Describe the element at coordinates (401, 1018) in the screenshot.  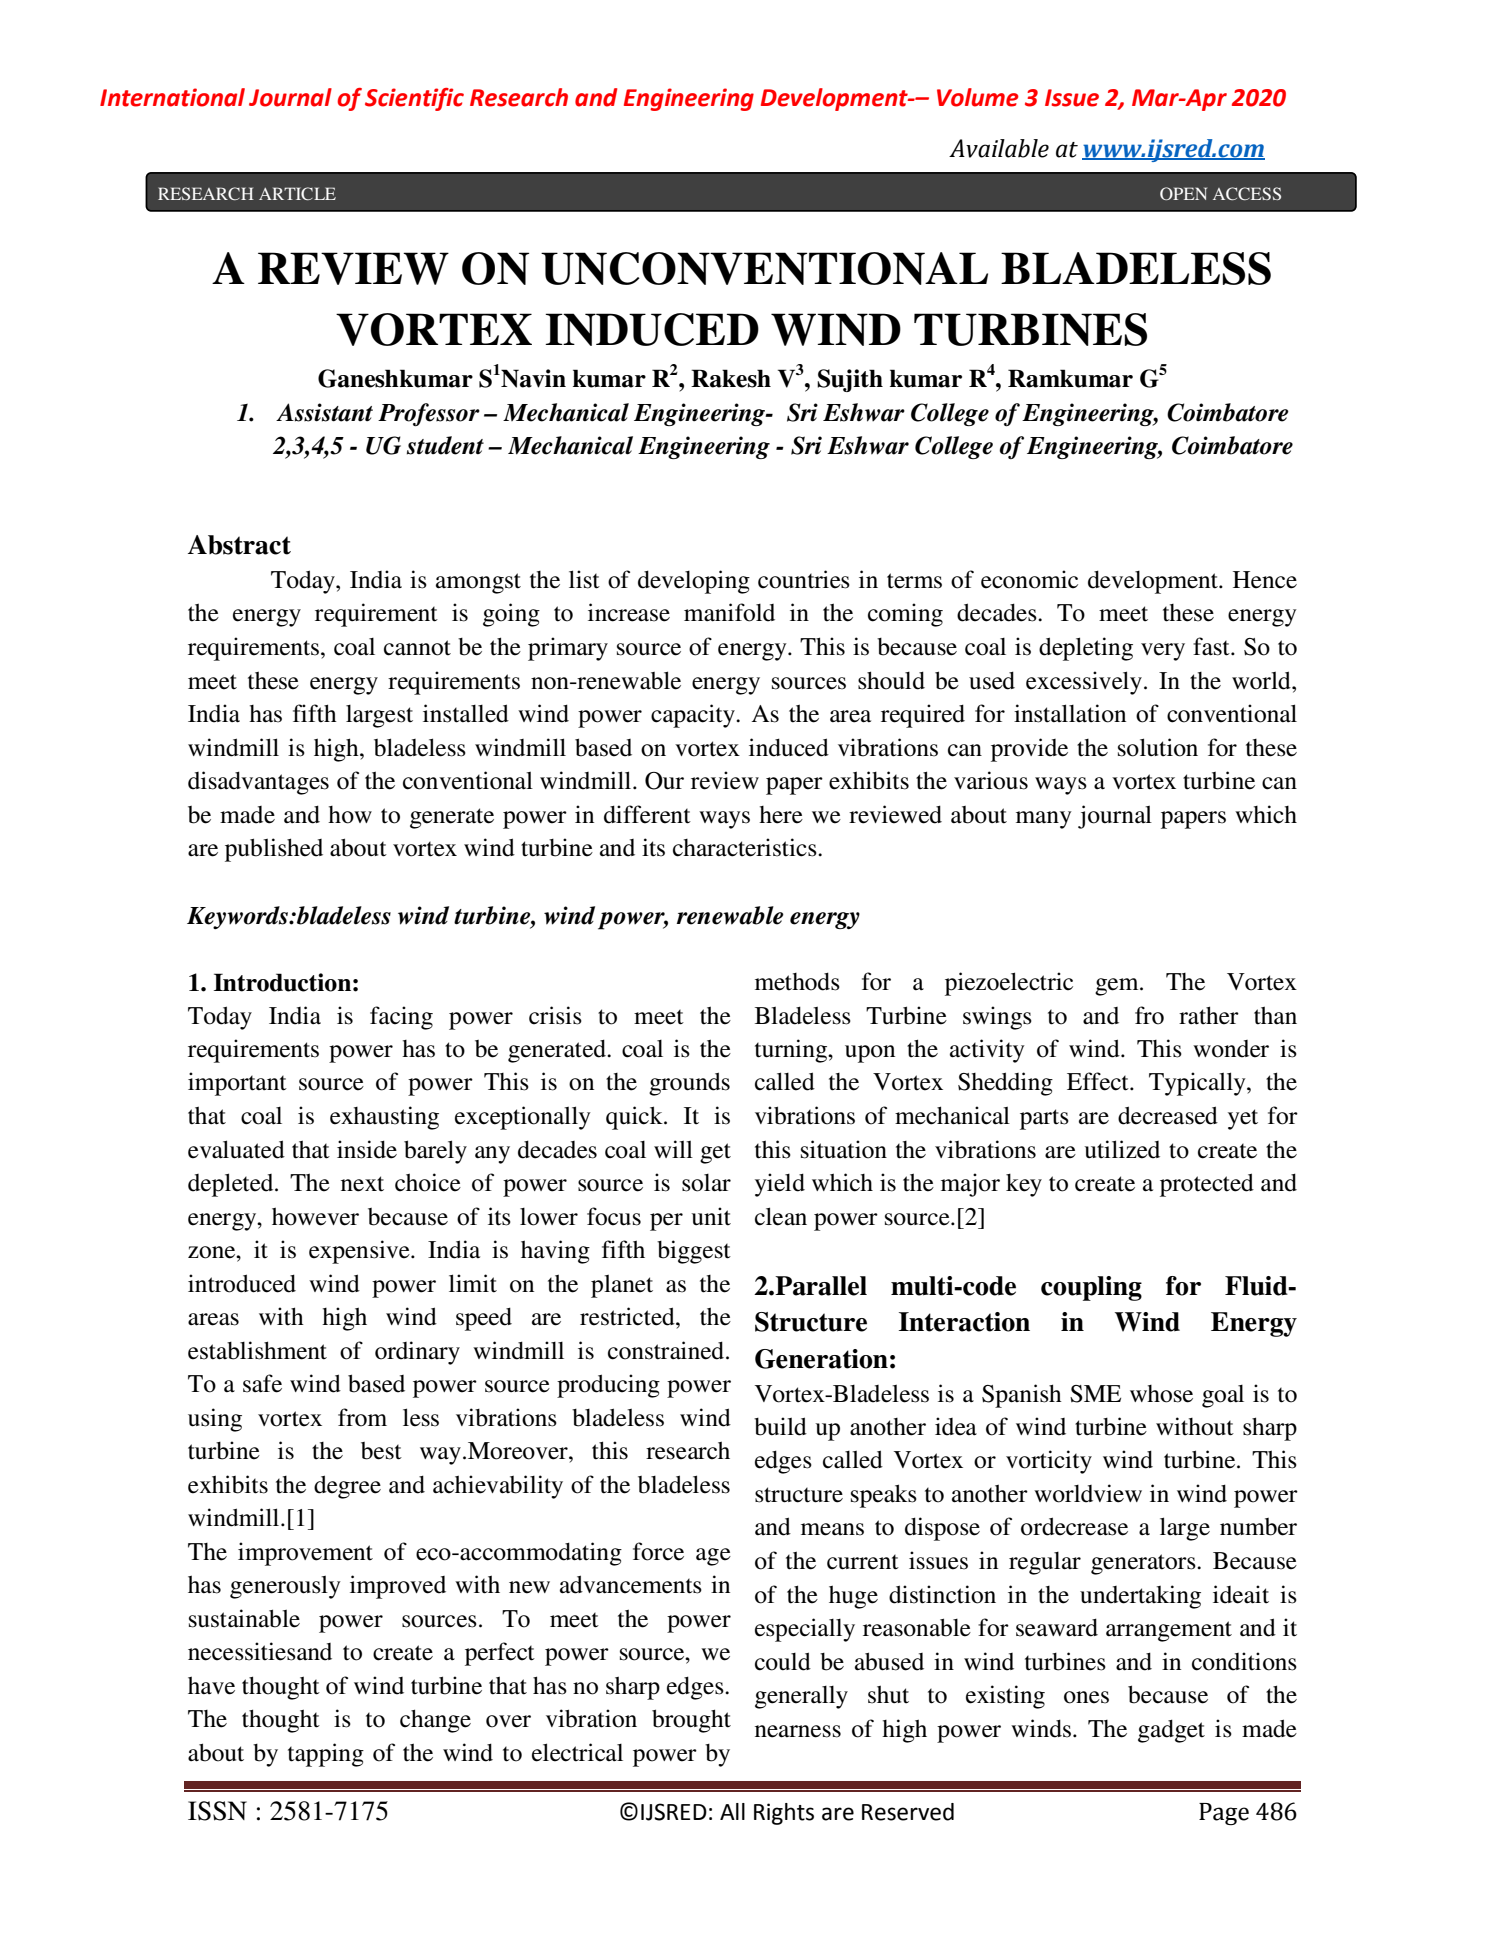
I see `facing` at that location.
